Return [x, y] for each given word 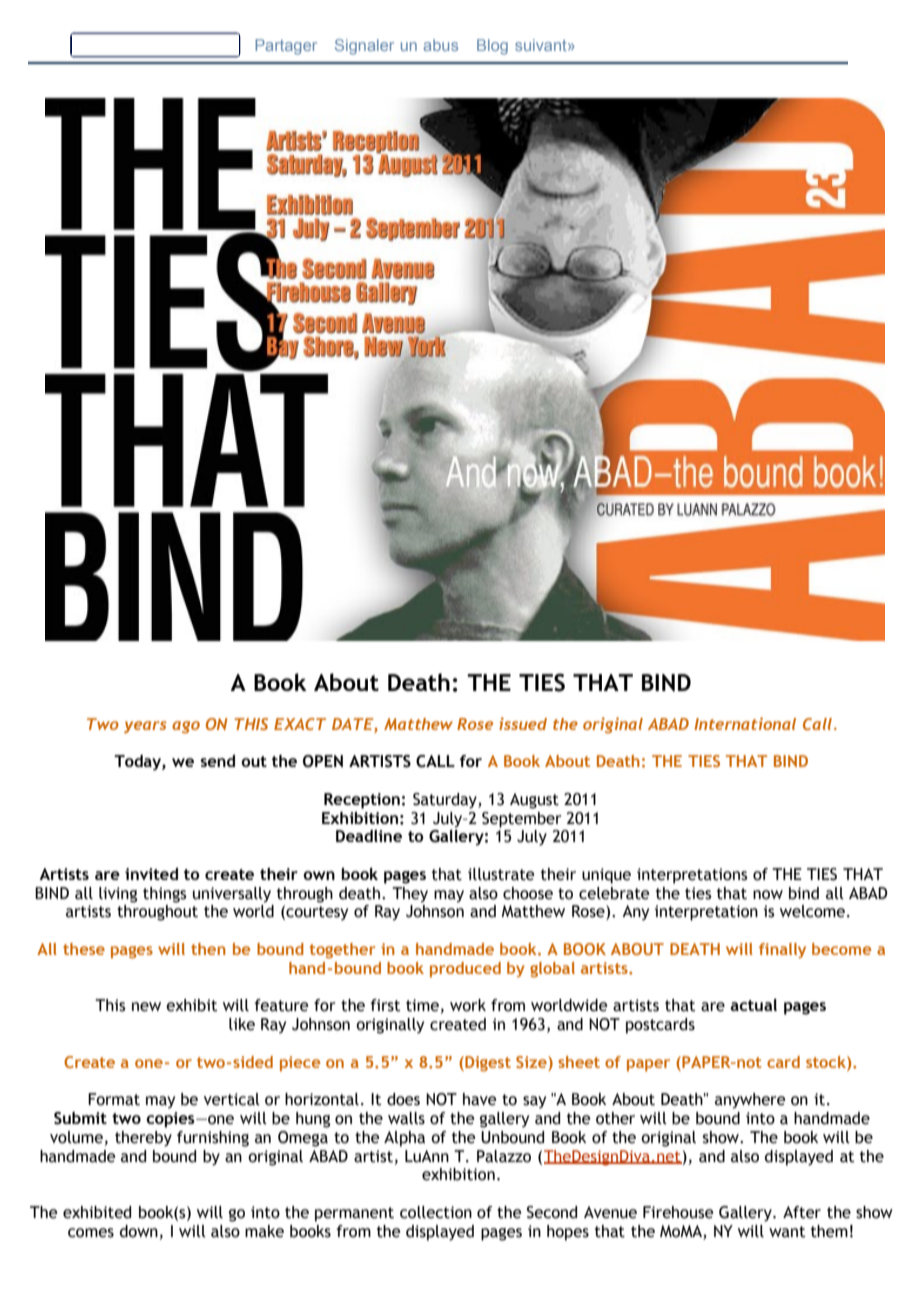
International [745, 723]
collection [436, 1212]
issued [523, 723]
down [139, 1231]
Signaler [364, 47]
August [534, 801]
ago [186, 727]
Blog [492, 47]
